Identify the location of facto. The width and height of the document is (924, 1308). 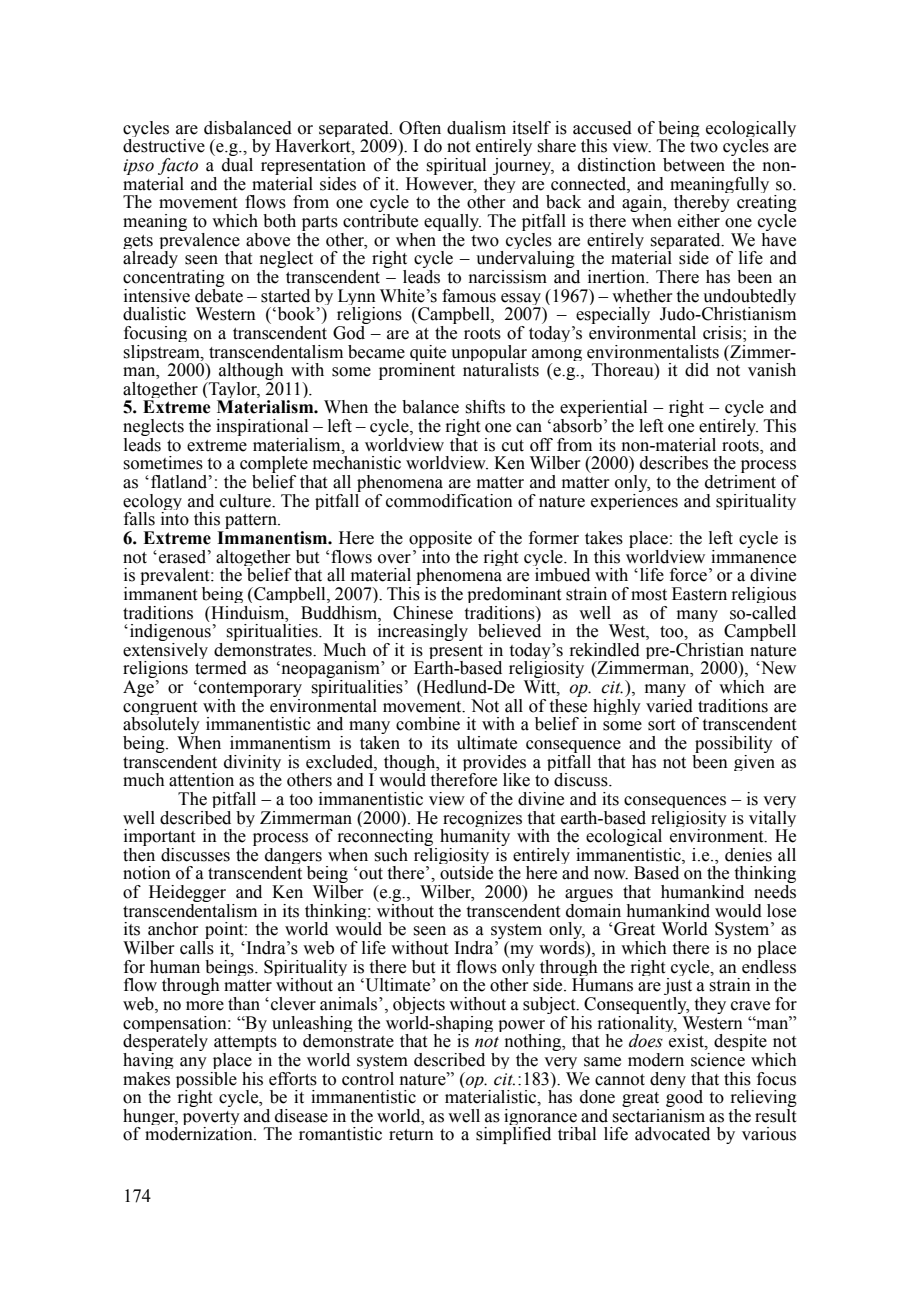
(178, 168).
